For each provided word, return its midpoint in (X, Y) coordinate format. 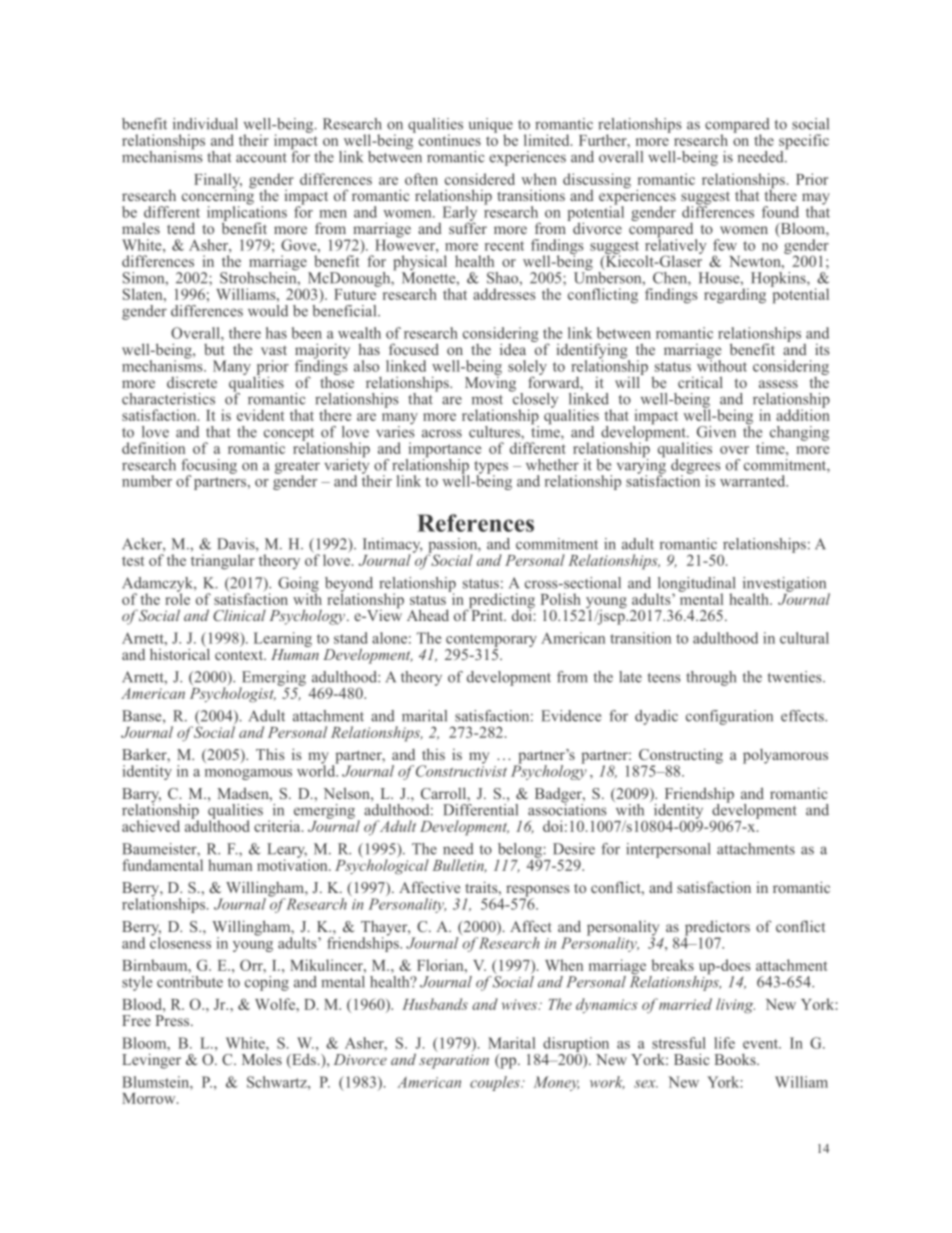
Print (488, 614)
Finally (218, 182)
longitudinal (696, 585)
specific (804, 143)
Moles (262, 1059)
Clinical (239, 615)
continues (450, 140)
